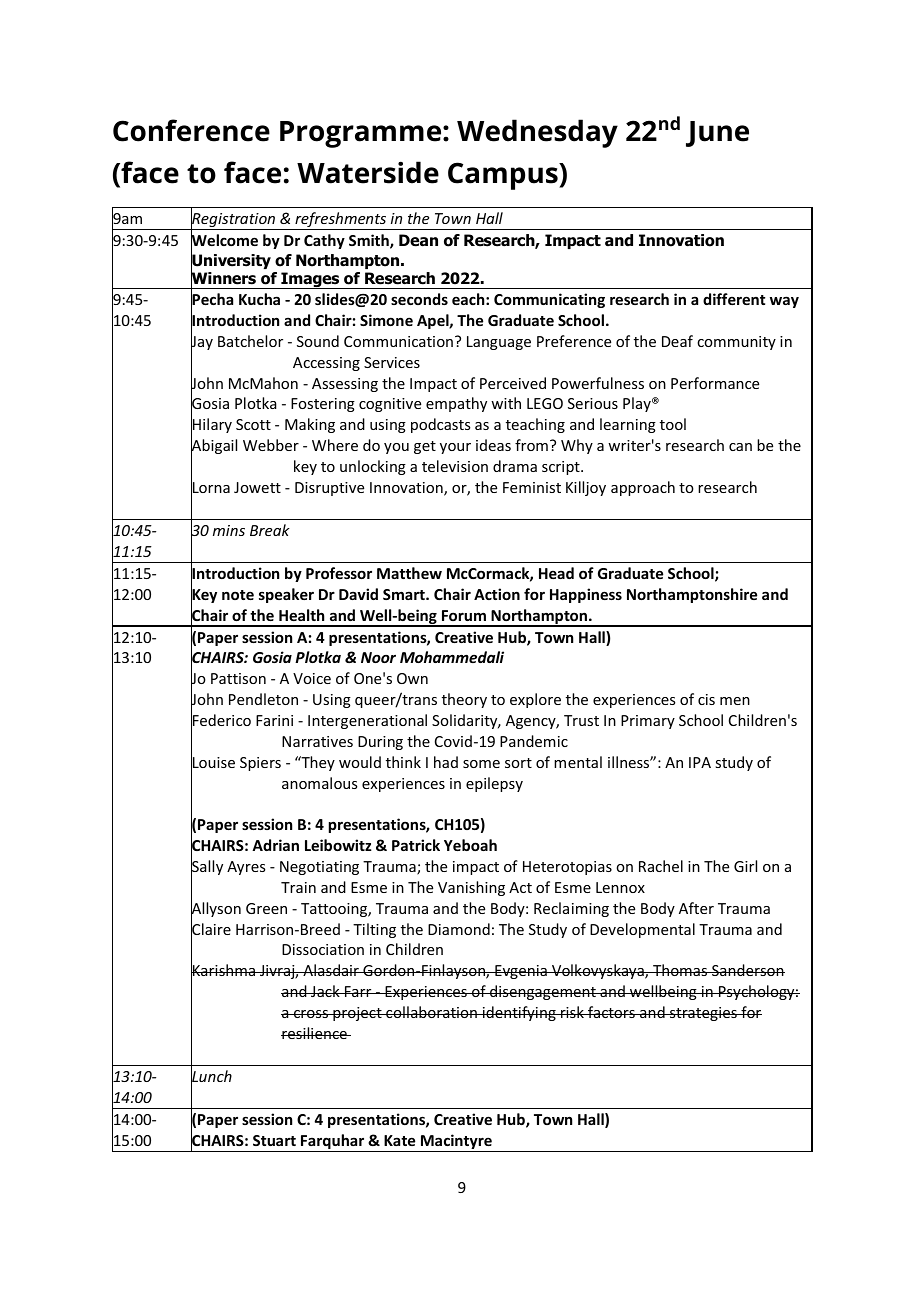 This screenshot has width=924, height=1308. What do you see at coordinates (471, 888) in the screenshot?
I see `Vanishing` at bounding box center [471, 888].
